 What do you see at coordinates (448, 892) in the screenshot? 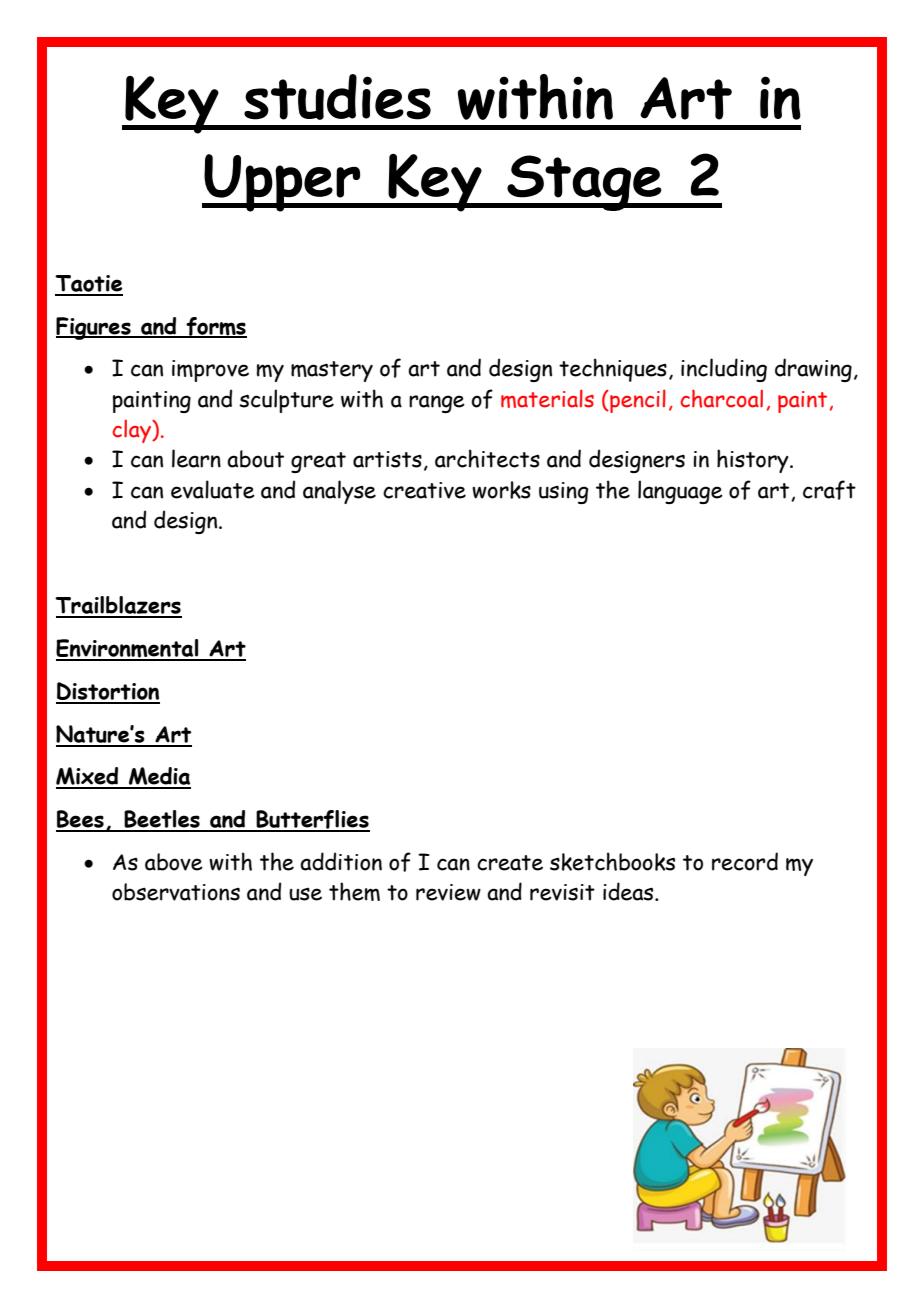
I see `review` at bounding box center [448, 892].
